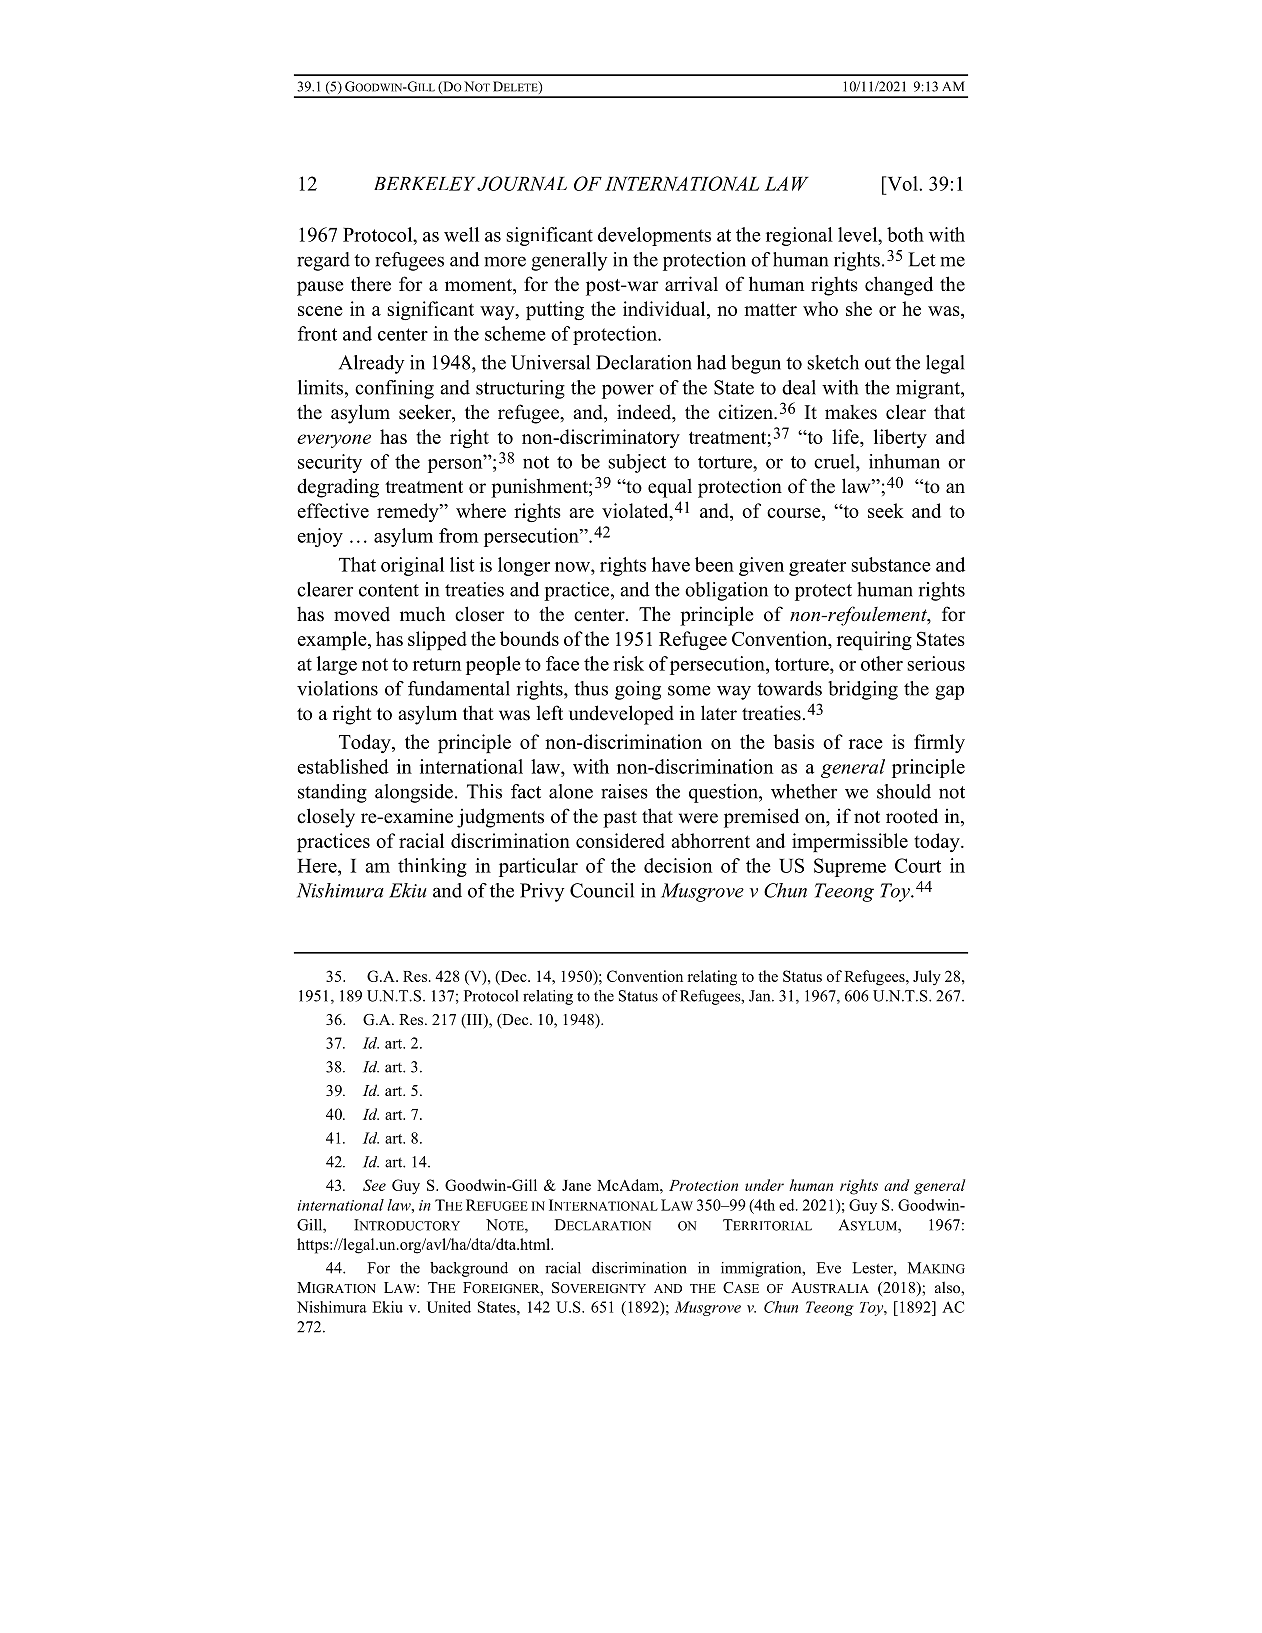  What do you see at coordinates (432, 867) in the screenshot?
I see `thinking` at bounding box center [432, 867].
